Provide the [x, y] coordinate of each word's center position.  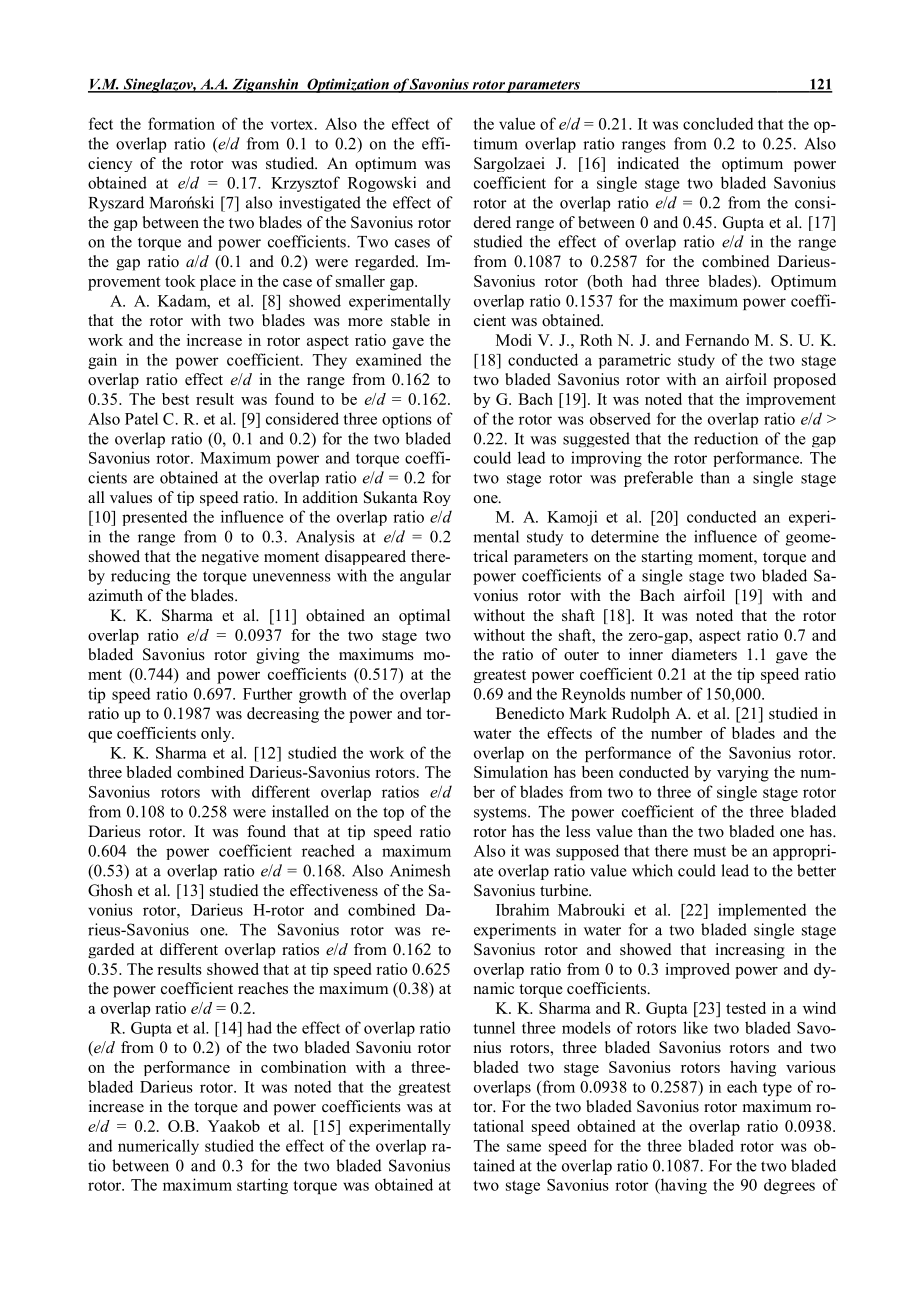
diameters [704, 654]
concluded [718, 123]
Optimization [348, 85]
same [524, 1147]
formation [181, 123]
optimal [424, 617]
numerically [158, 1147]
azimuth [115, 595]
